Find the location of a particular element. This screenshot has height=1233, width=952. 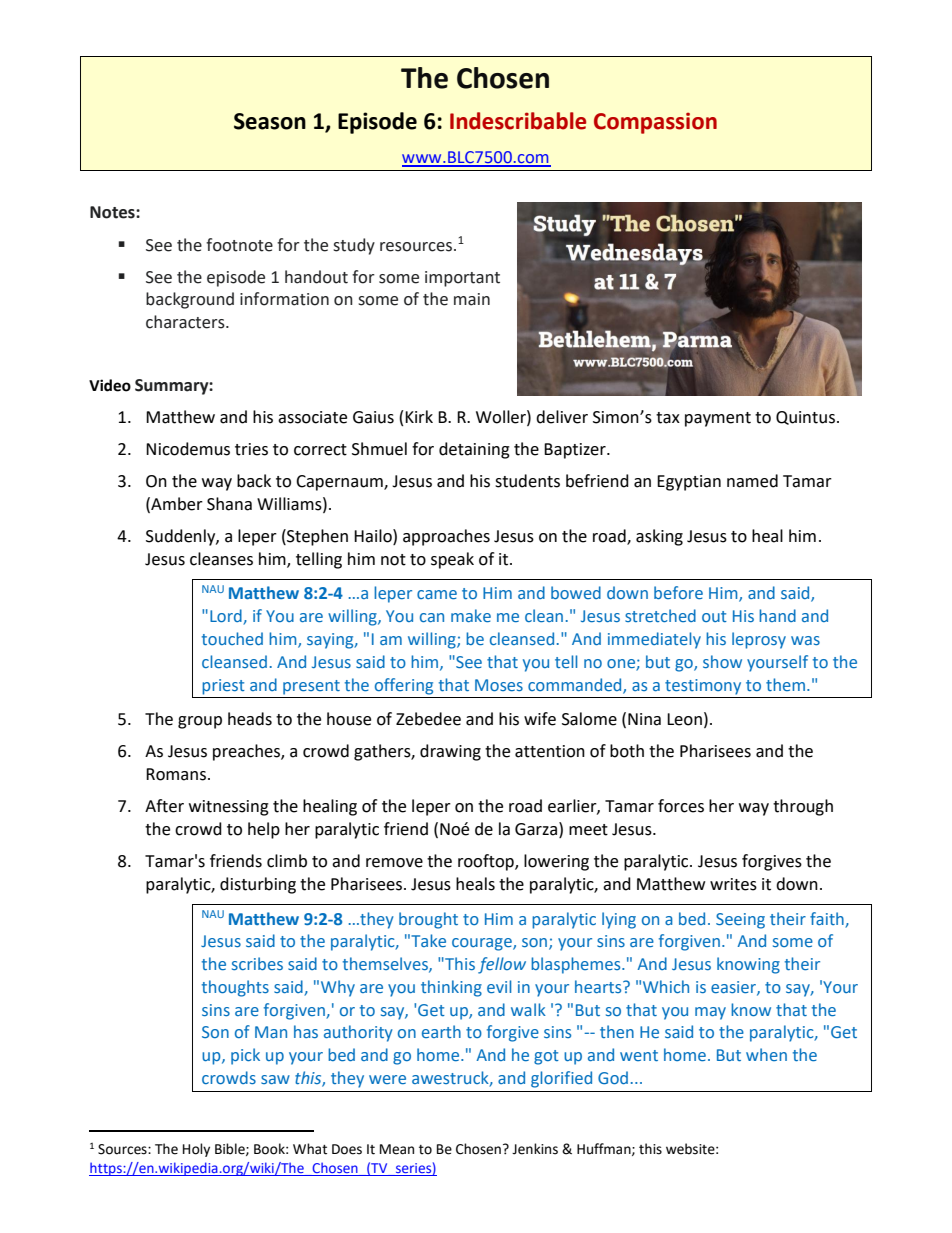

Compassion is located at coordinates (655, 123).
